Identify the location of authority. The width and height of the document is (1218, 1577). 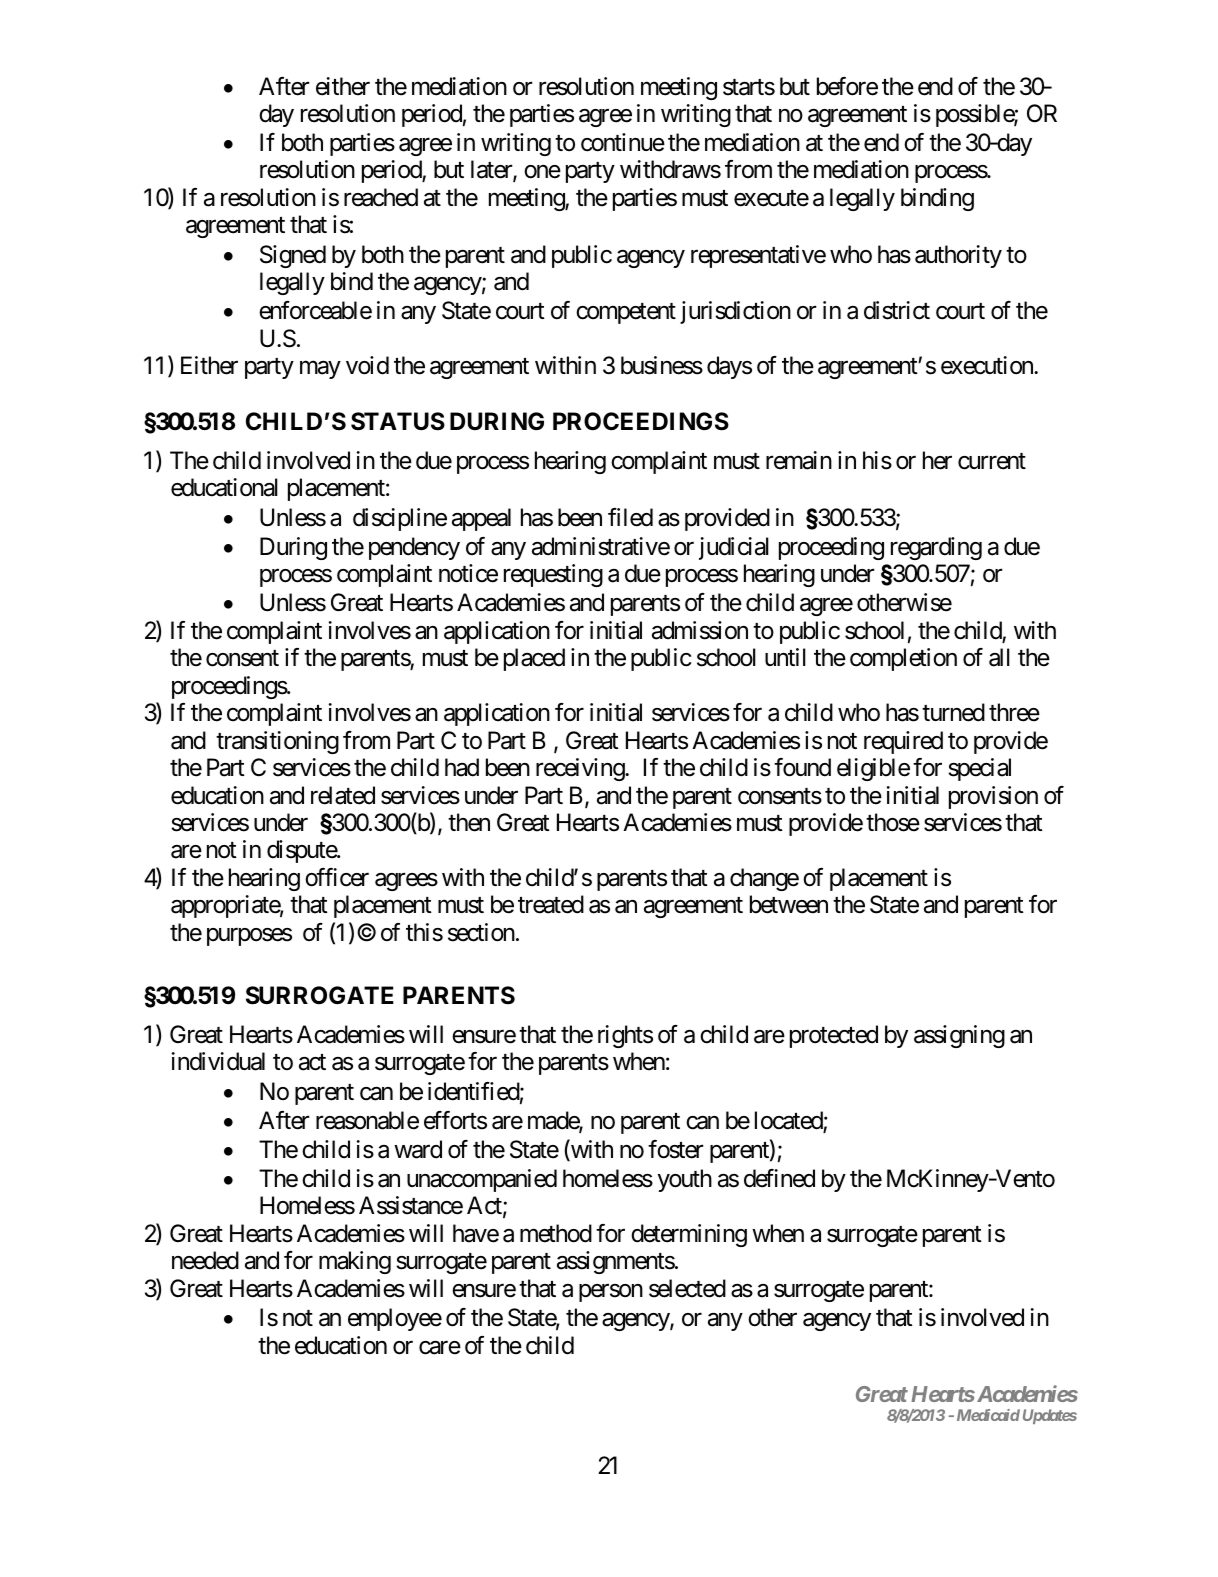
(958, 256).
